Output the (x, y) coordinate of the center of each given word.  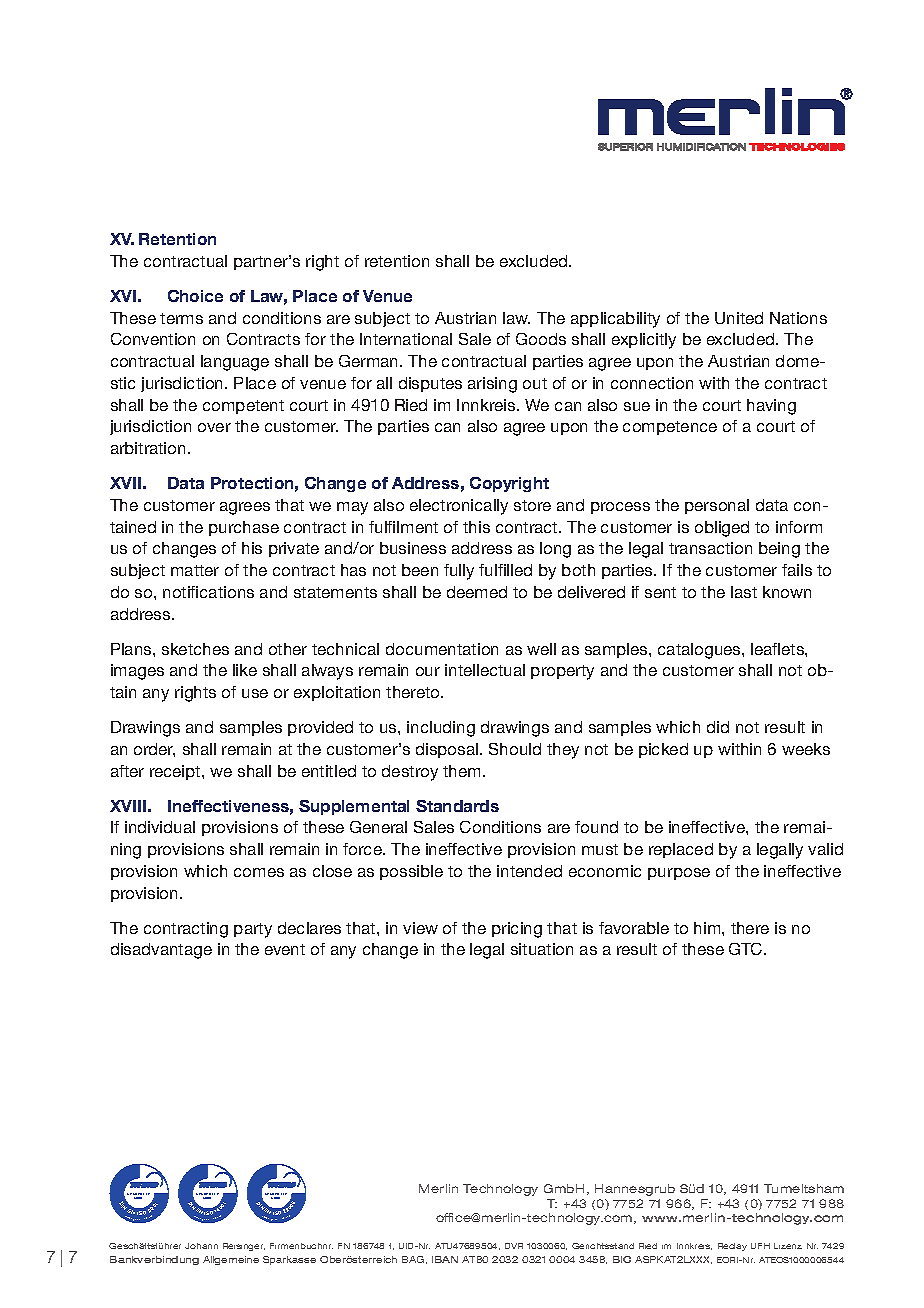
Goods (541, 339)
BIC (622, 1259)
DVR (514, 1246)
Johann (201, 1246)
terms (181, 318)
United (739, 318)
